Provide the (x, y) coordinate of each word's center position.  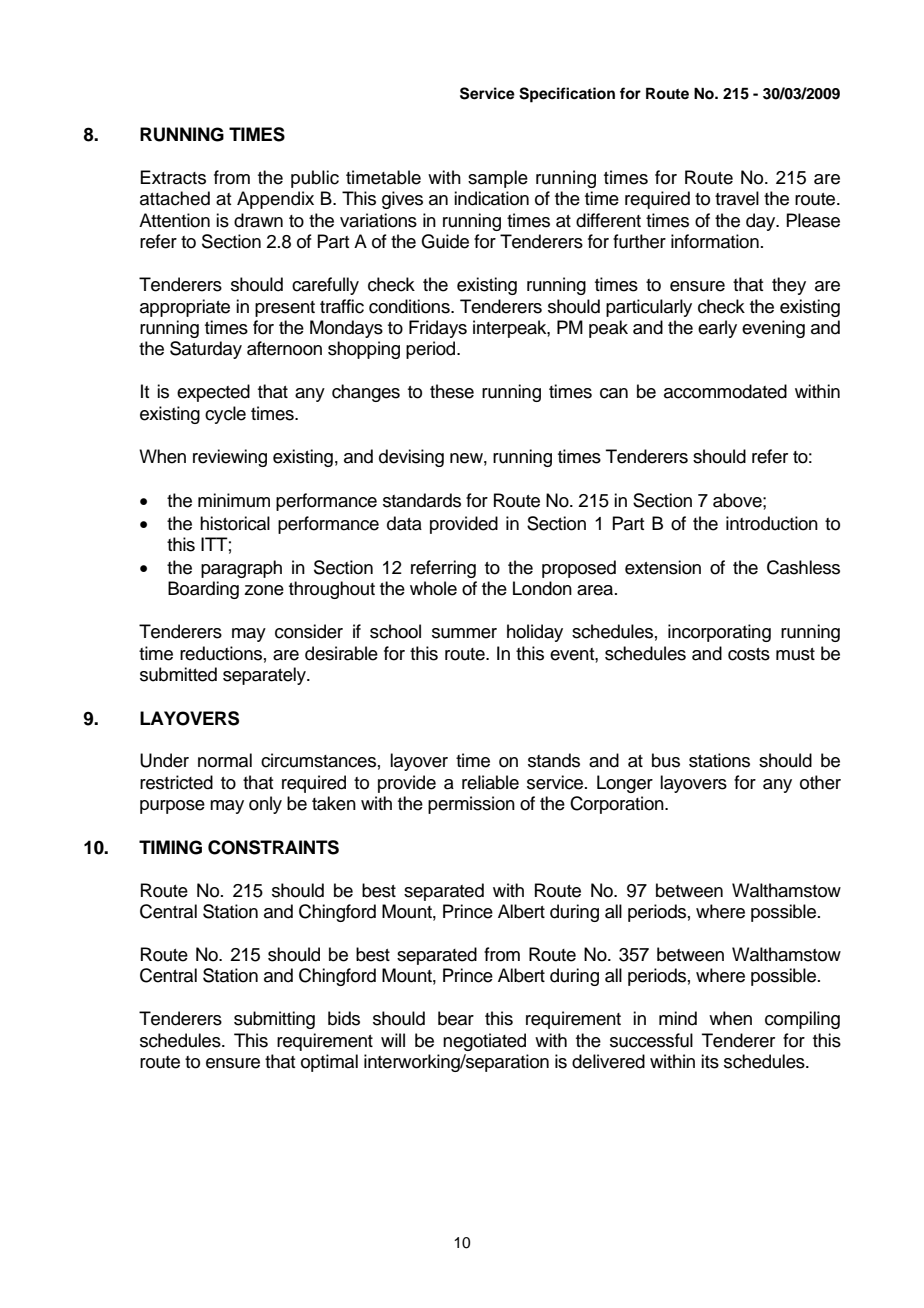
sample (498, 179)
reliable (490, 782)
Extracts (173, 177)
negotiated (484, 1042)
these (452, 391)
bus (666, 760)
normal (225, 760)
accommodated (725, 391)
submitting (274, 1020)
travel (737, 198)
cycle (225, 415)
